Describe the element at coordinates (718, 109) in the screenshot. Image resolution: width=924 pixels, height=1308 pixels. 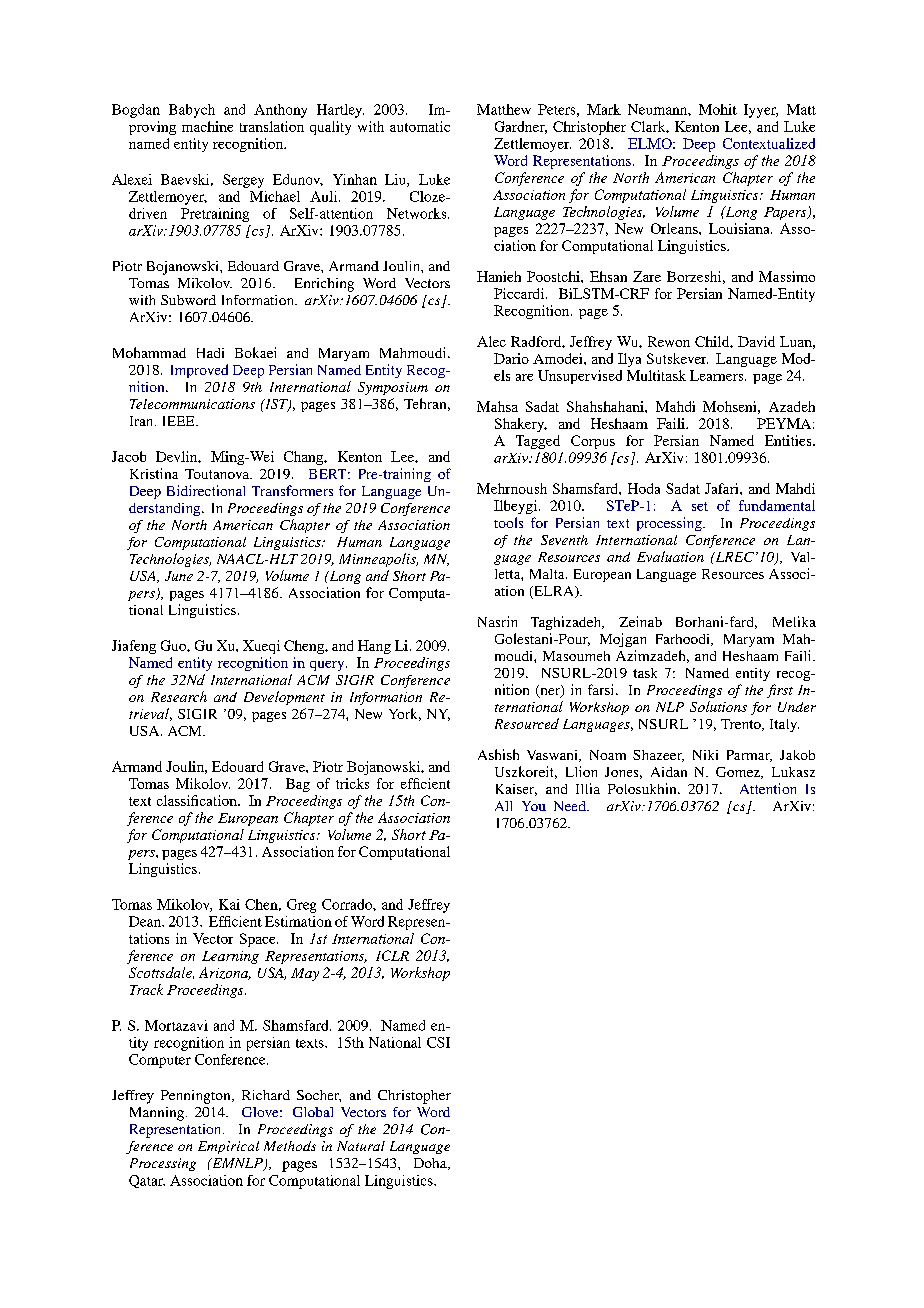
I see `Mohit` at that location.
